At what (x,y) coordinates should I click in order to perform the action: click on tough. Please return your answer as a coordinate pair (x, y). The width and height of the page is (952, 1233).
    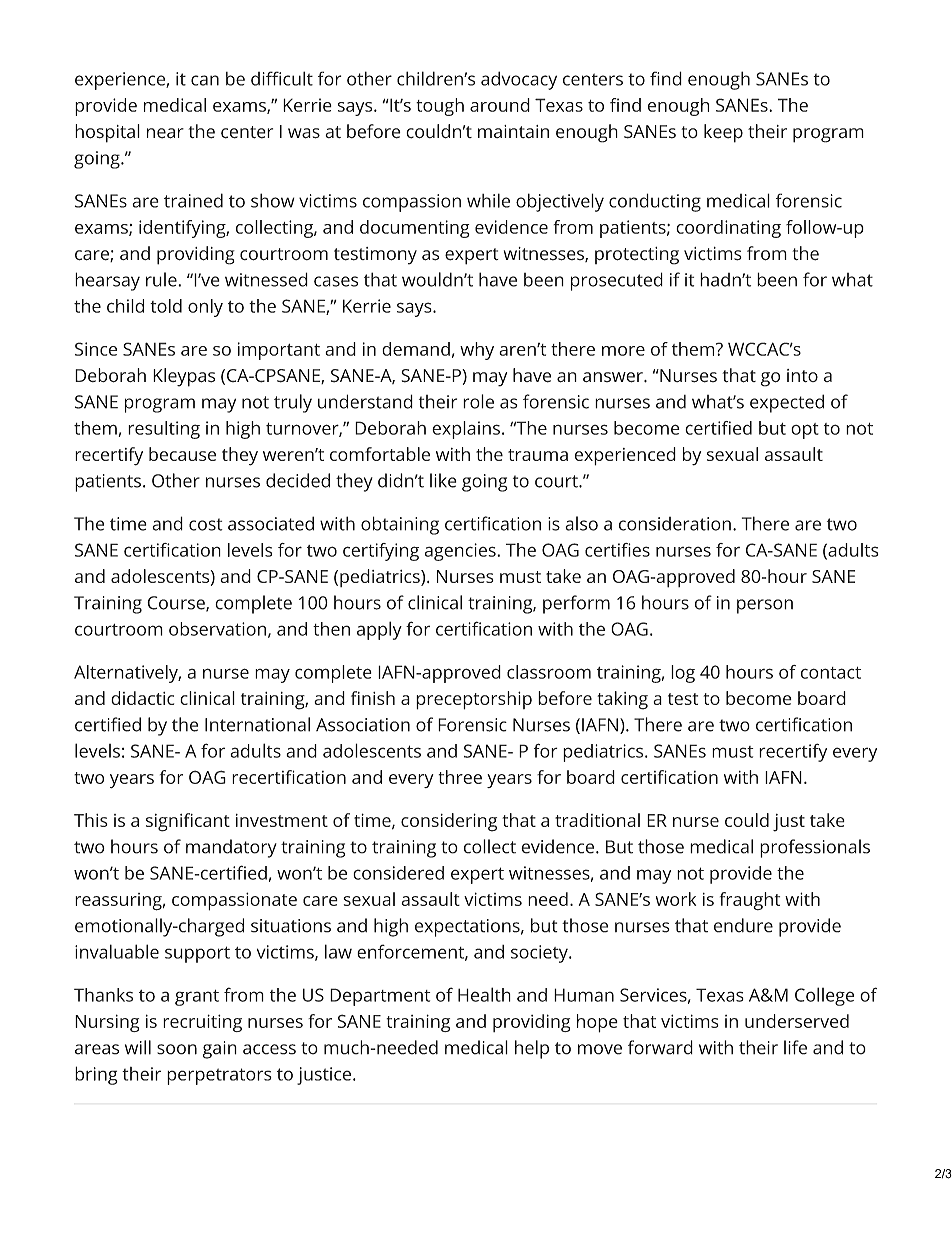
    Looking at the image, I should click on (440, 107).
